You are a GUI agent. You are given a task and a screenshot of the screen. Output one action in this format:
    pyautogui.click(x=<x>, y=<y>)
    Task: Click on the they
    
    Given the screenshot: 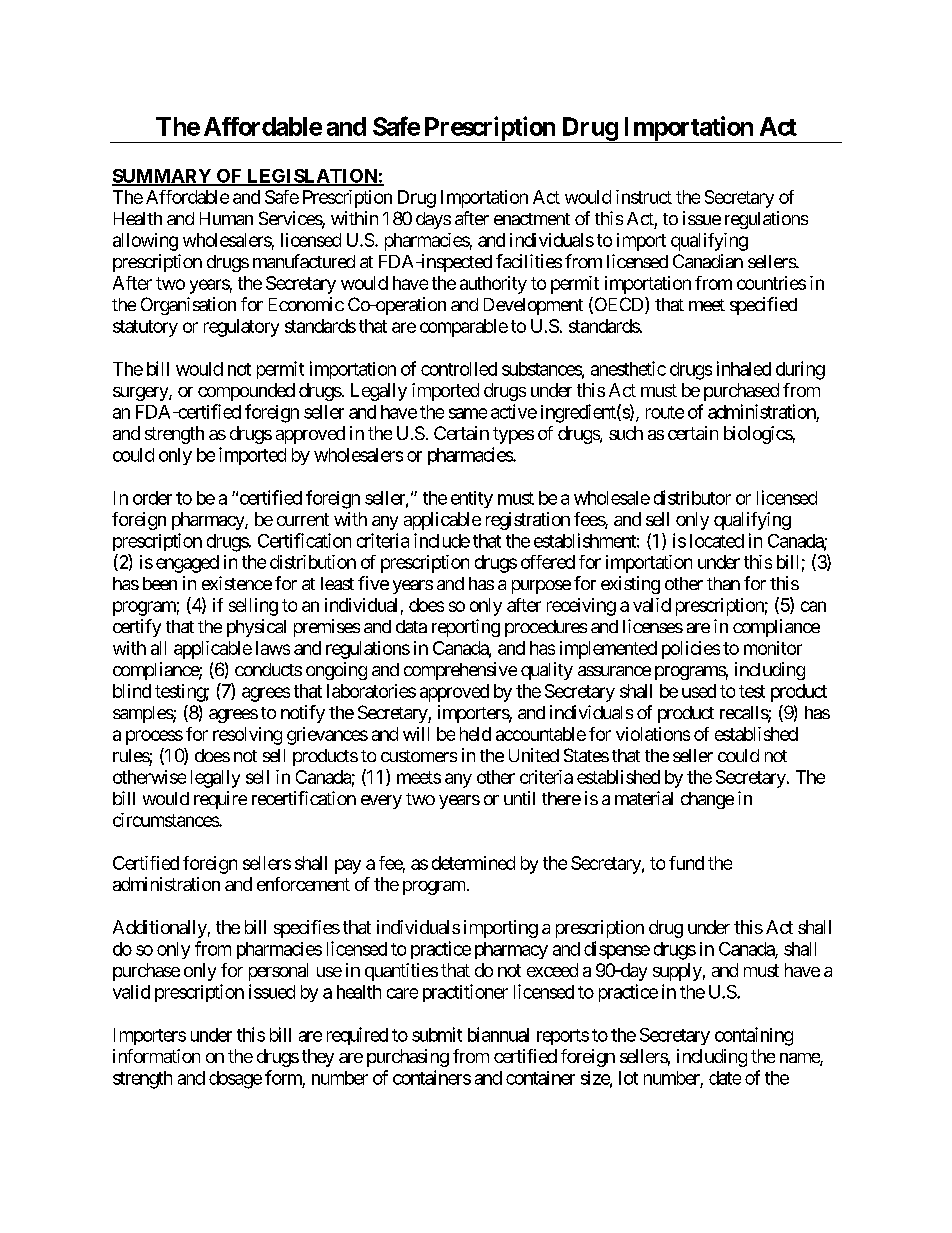 What is the action you would take?
    pyautogui.click(x=318, y=1058)
